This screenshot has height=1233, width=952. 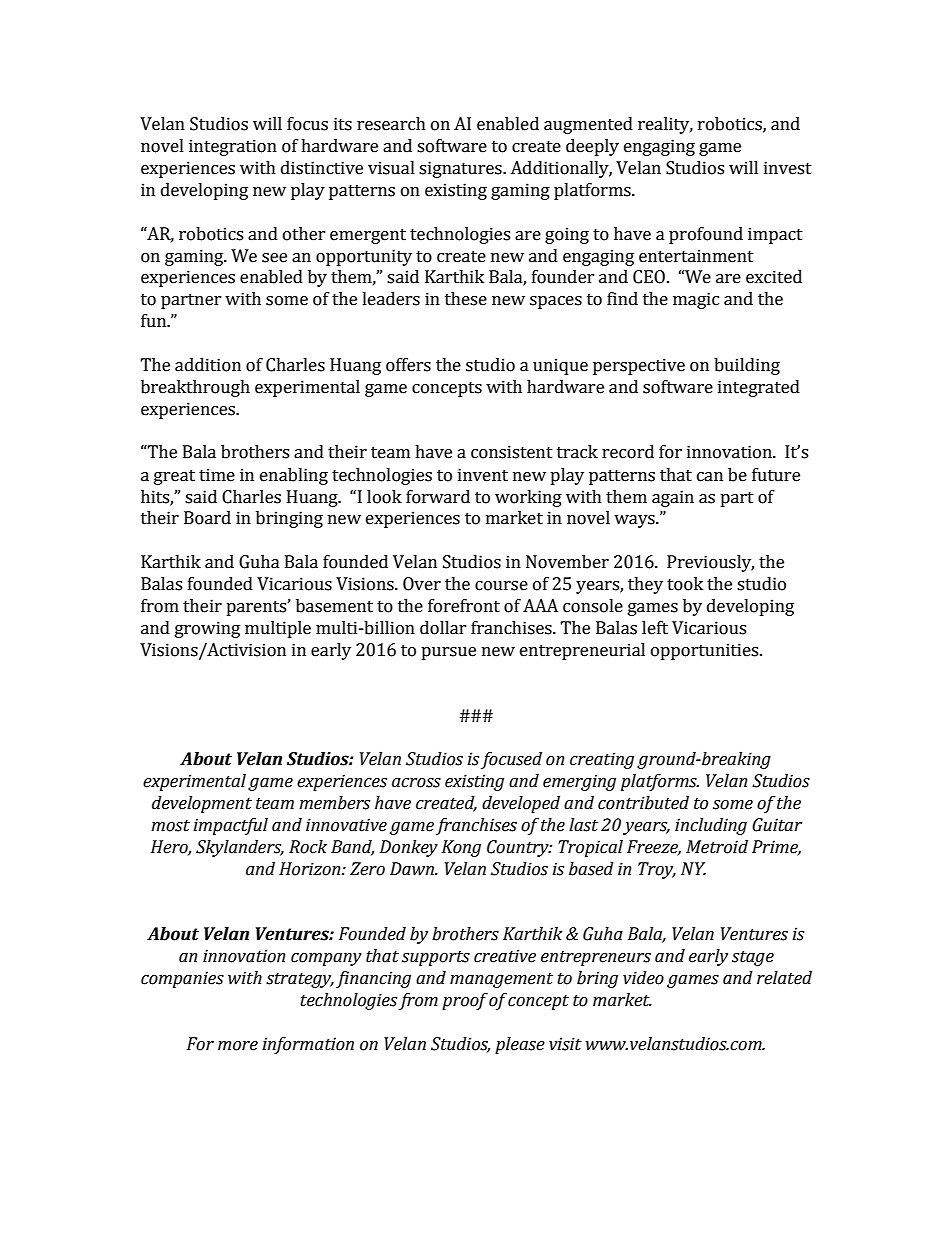 What do you see at coordinates (643, 978) in the screenshot?
I see `video` at bounding box center [643, 978].
